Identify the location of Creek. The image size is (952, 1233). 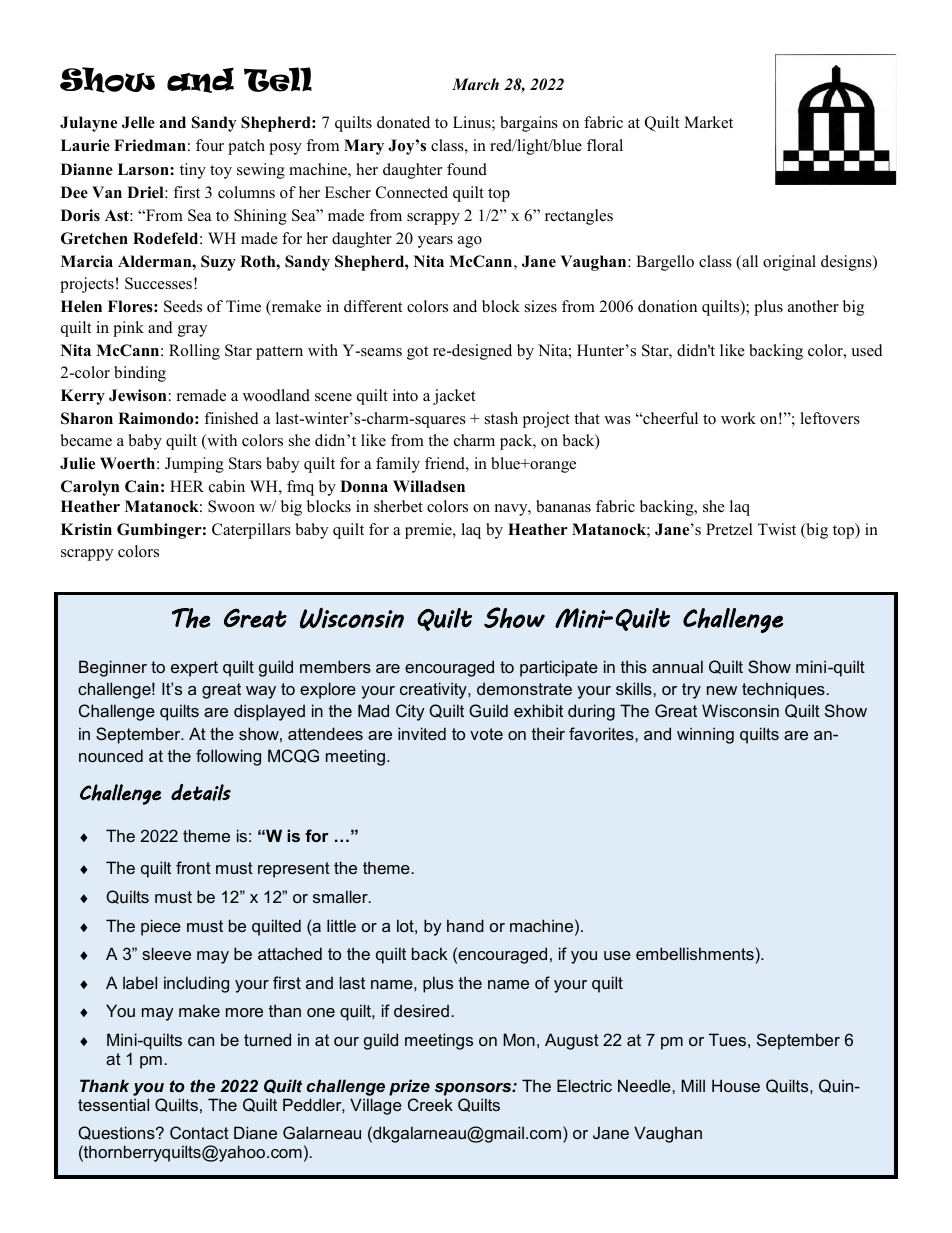
(430, 1104).
